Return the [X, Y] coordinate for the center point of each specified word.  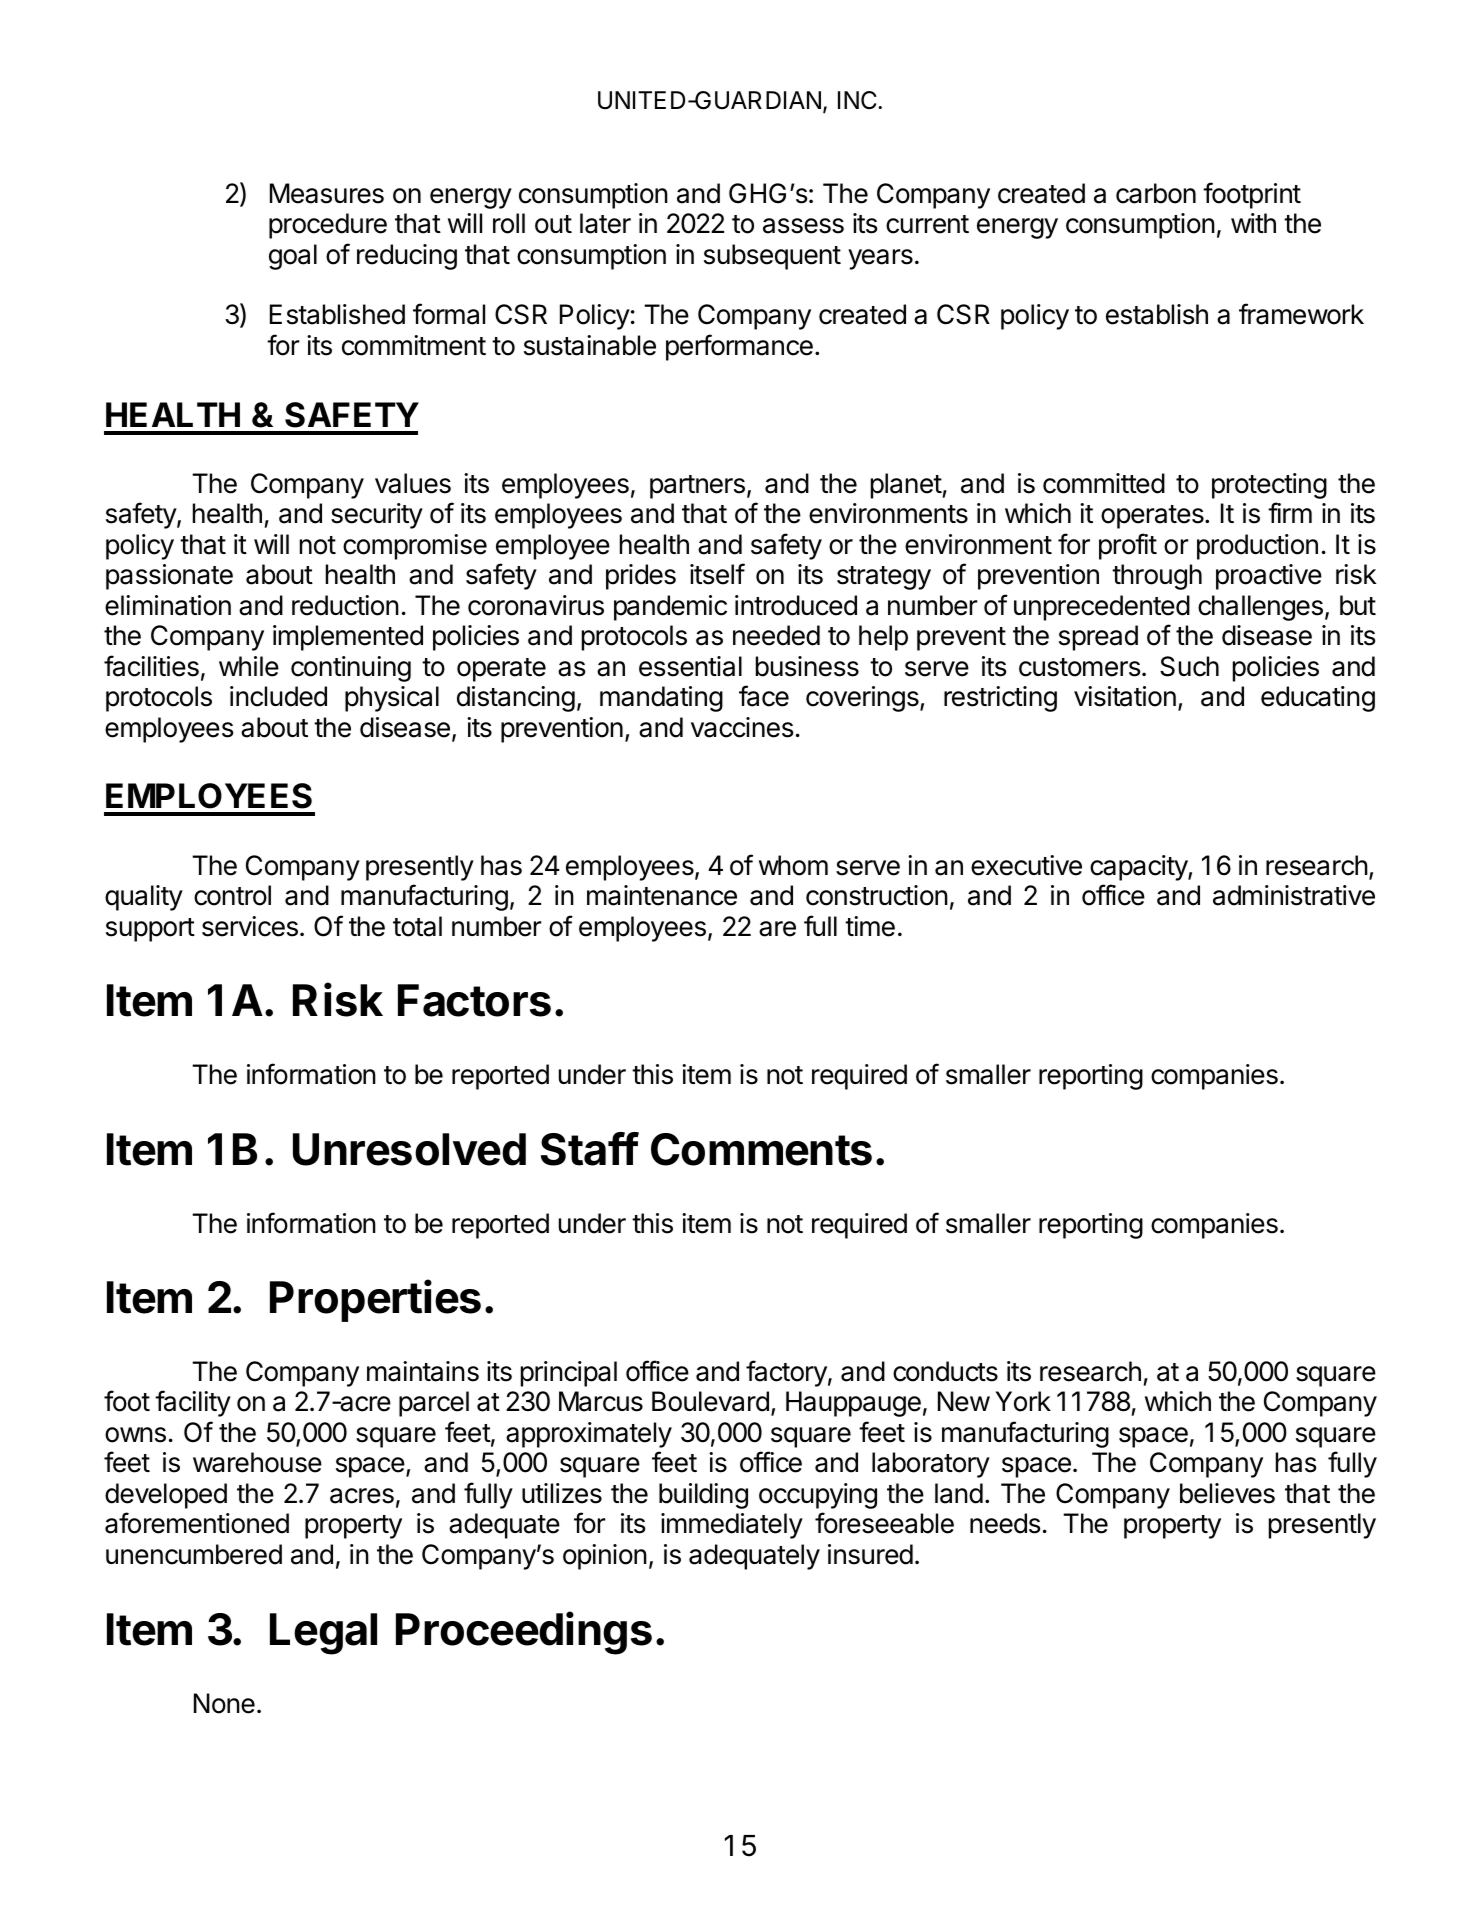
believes [1227, 1493]
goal [293, 257]
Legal [323, 1634]
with [1253, 223]
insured [870, 1554]
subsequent [772, 257]
